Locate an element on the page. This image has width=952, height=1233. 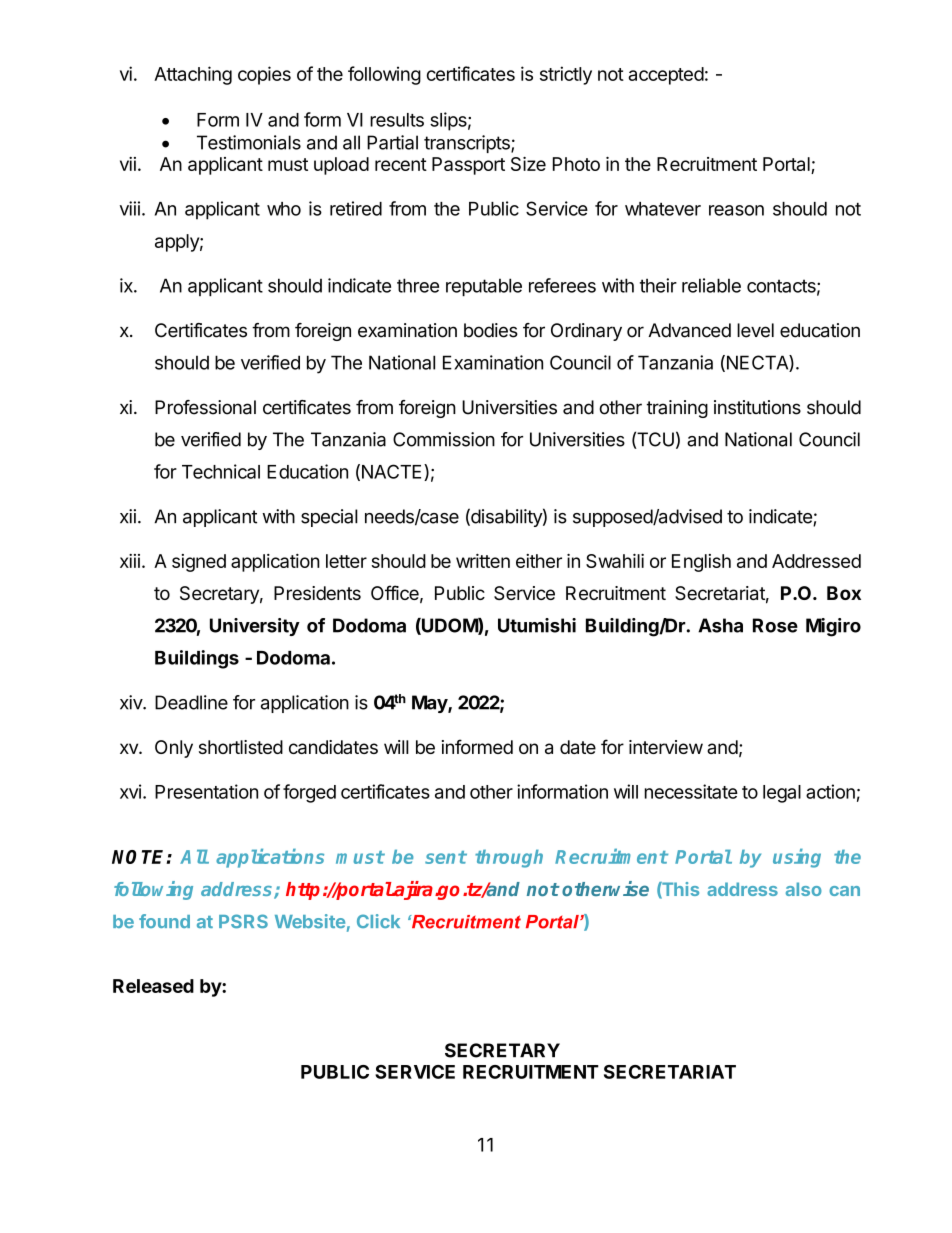
May is located at coordinates (430, 704).
